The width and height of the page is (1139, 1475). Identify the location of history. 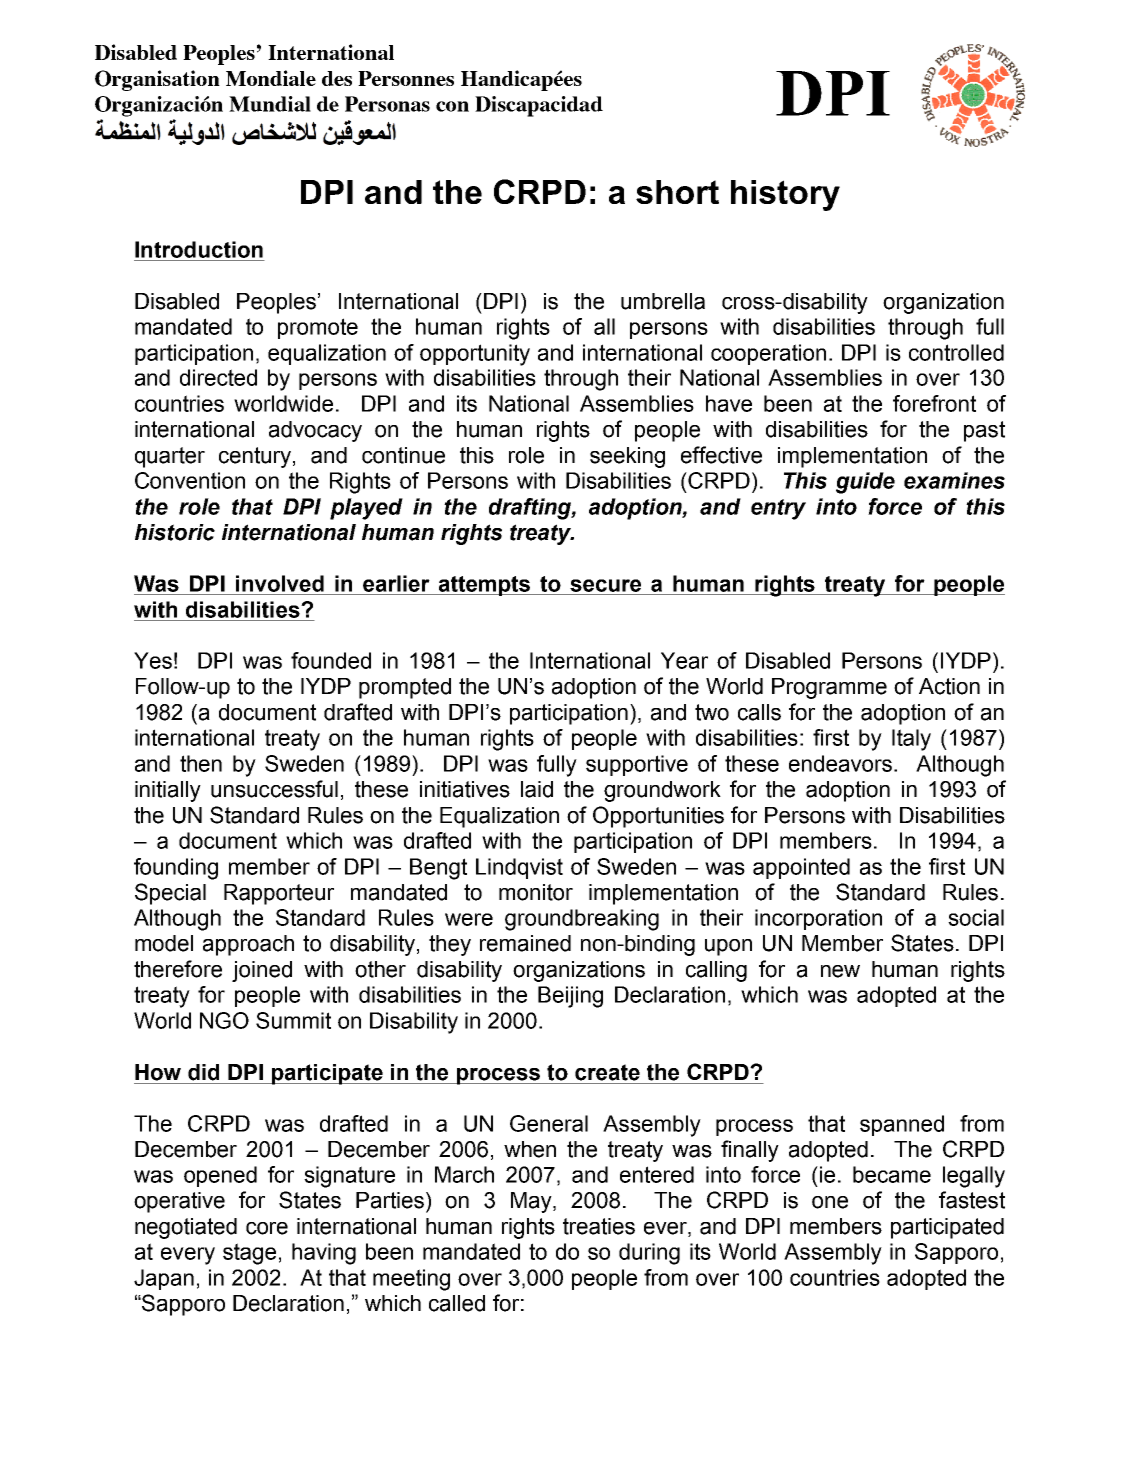
(785, 195).
